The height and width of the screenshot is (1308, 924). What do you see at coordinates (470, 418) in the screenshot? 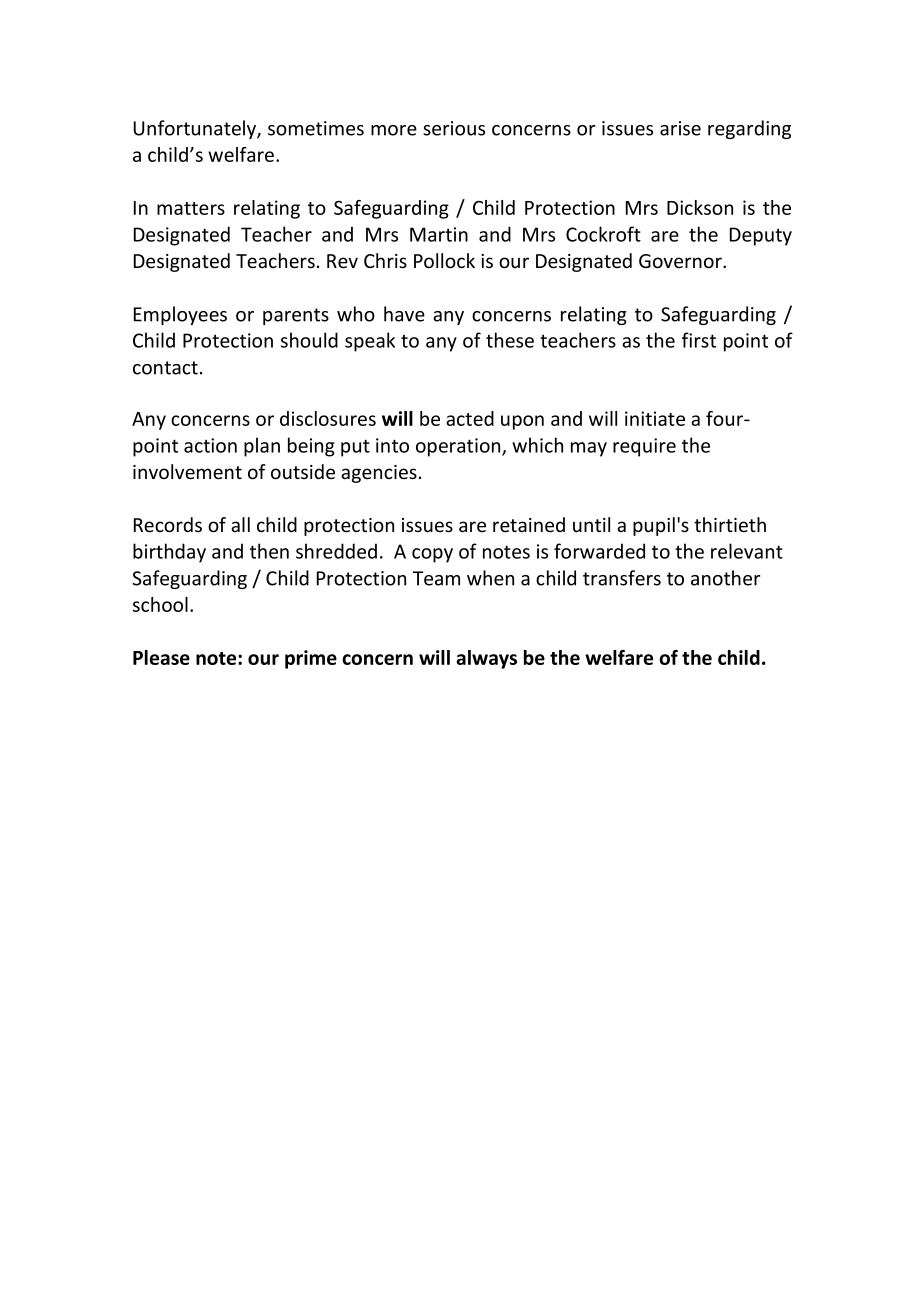
I see `acted` at bounding box center [470, 418].
